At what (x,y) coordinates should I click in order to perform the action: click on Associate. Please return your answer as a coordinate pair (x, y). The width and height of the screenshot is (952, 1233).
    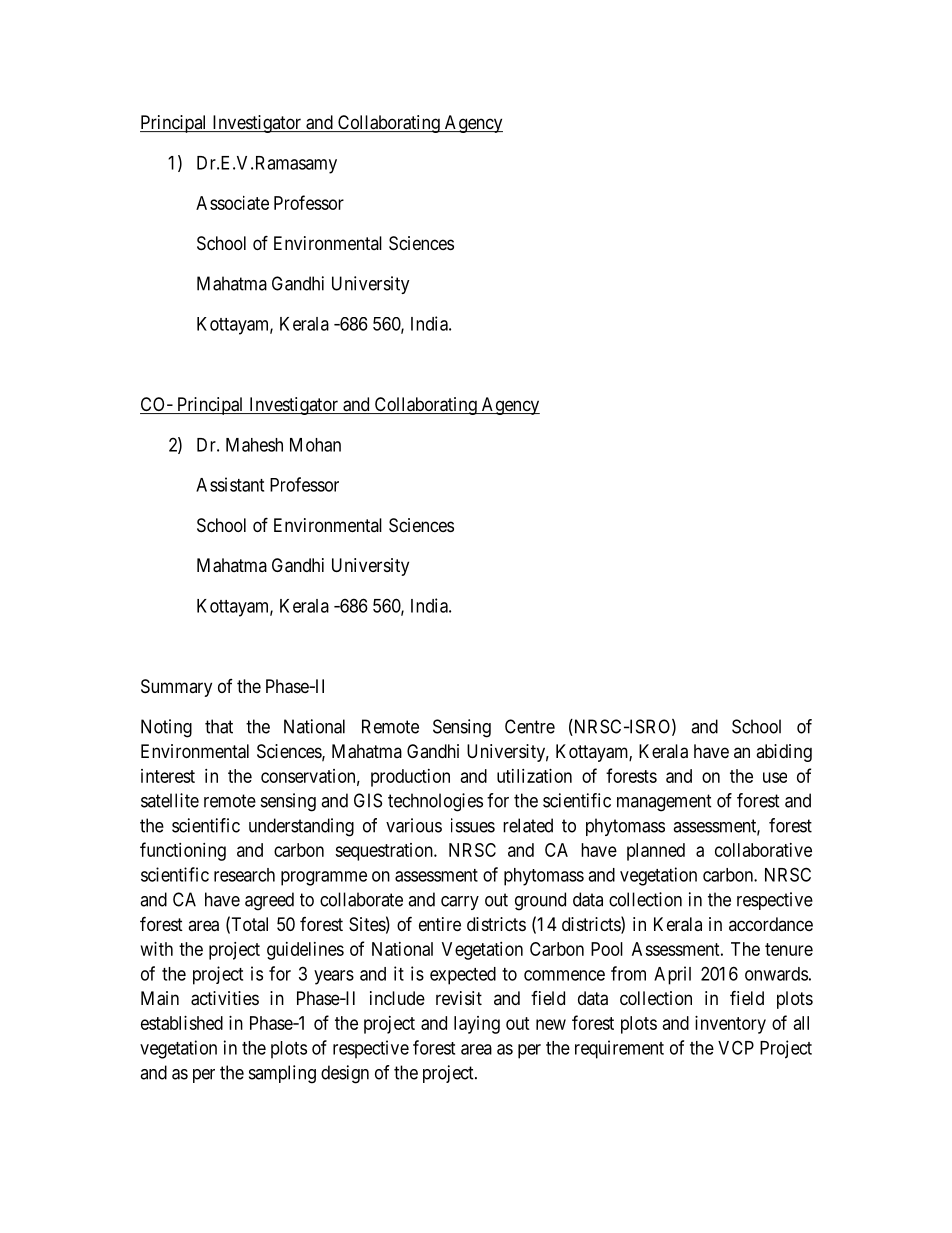
    Looking at the image, I should click on (232, 203).
